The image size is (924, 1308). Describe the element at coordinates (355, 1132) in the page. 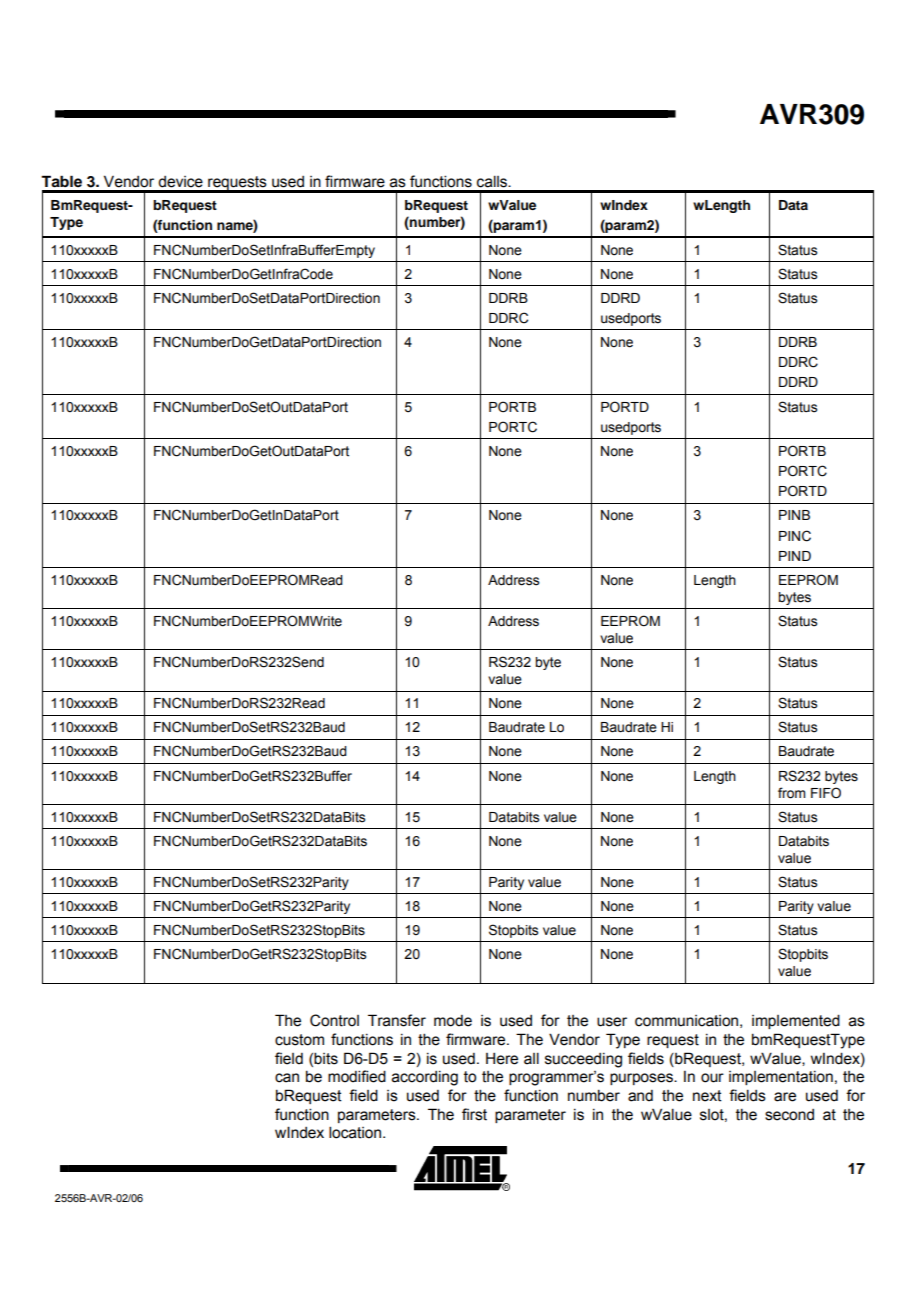

I see `location` at that location.
